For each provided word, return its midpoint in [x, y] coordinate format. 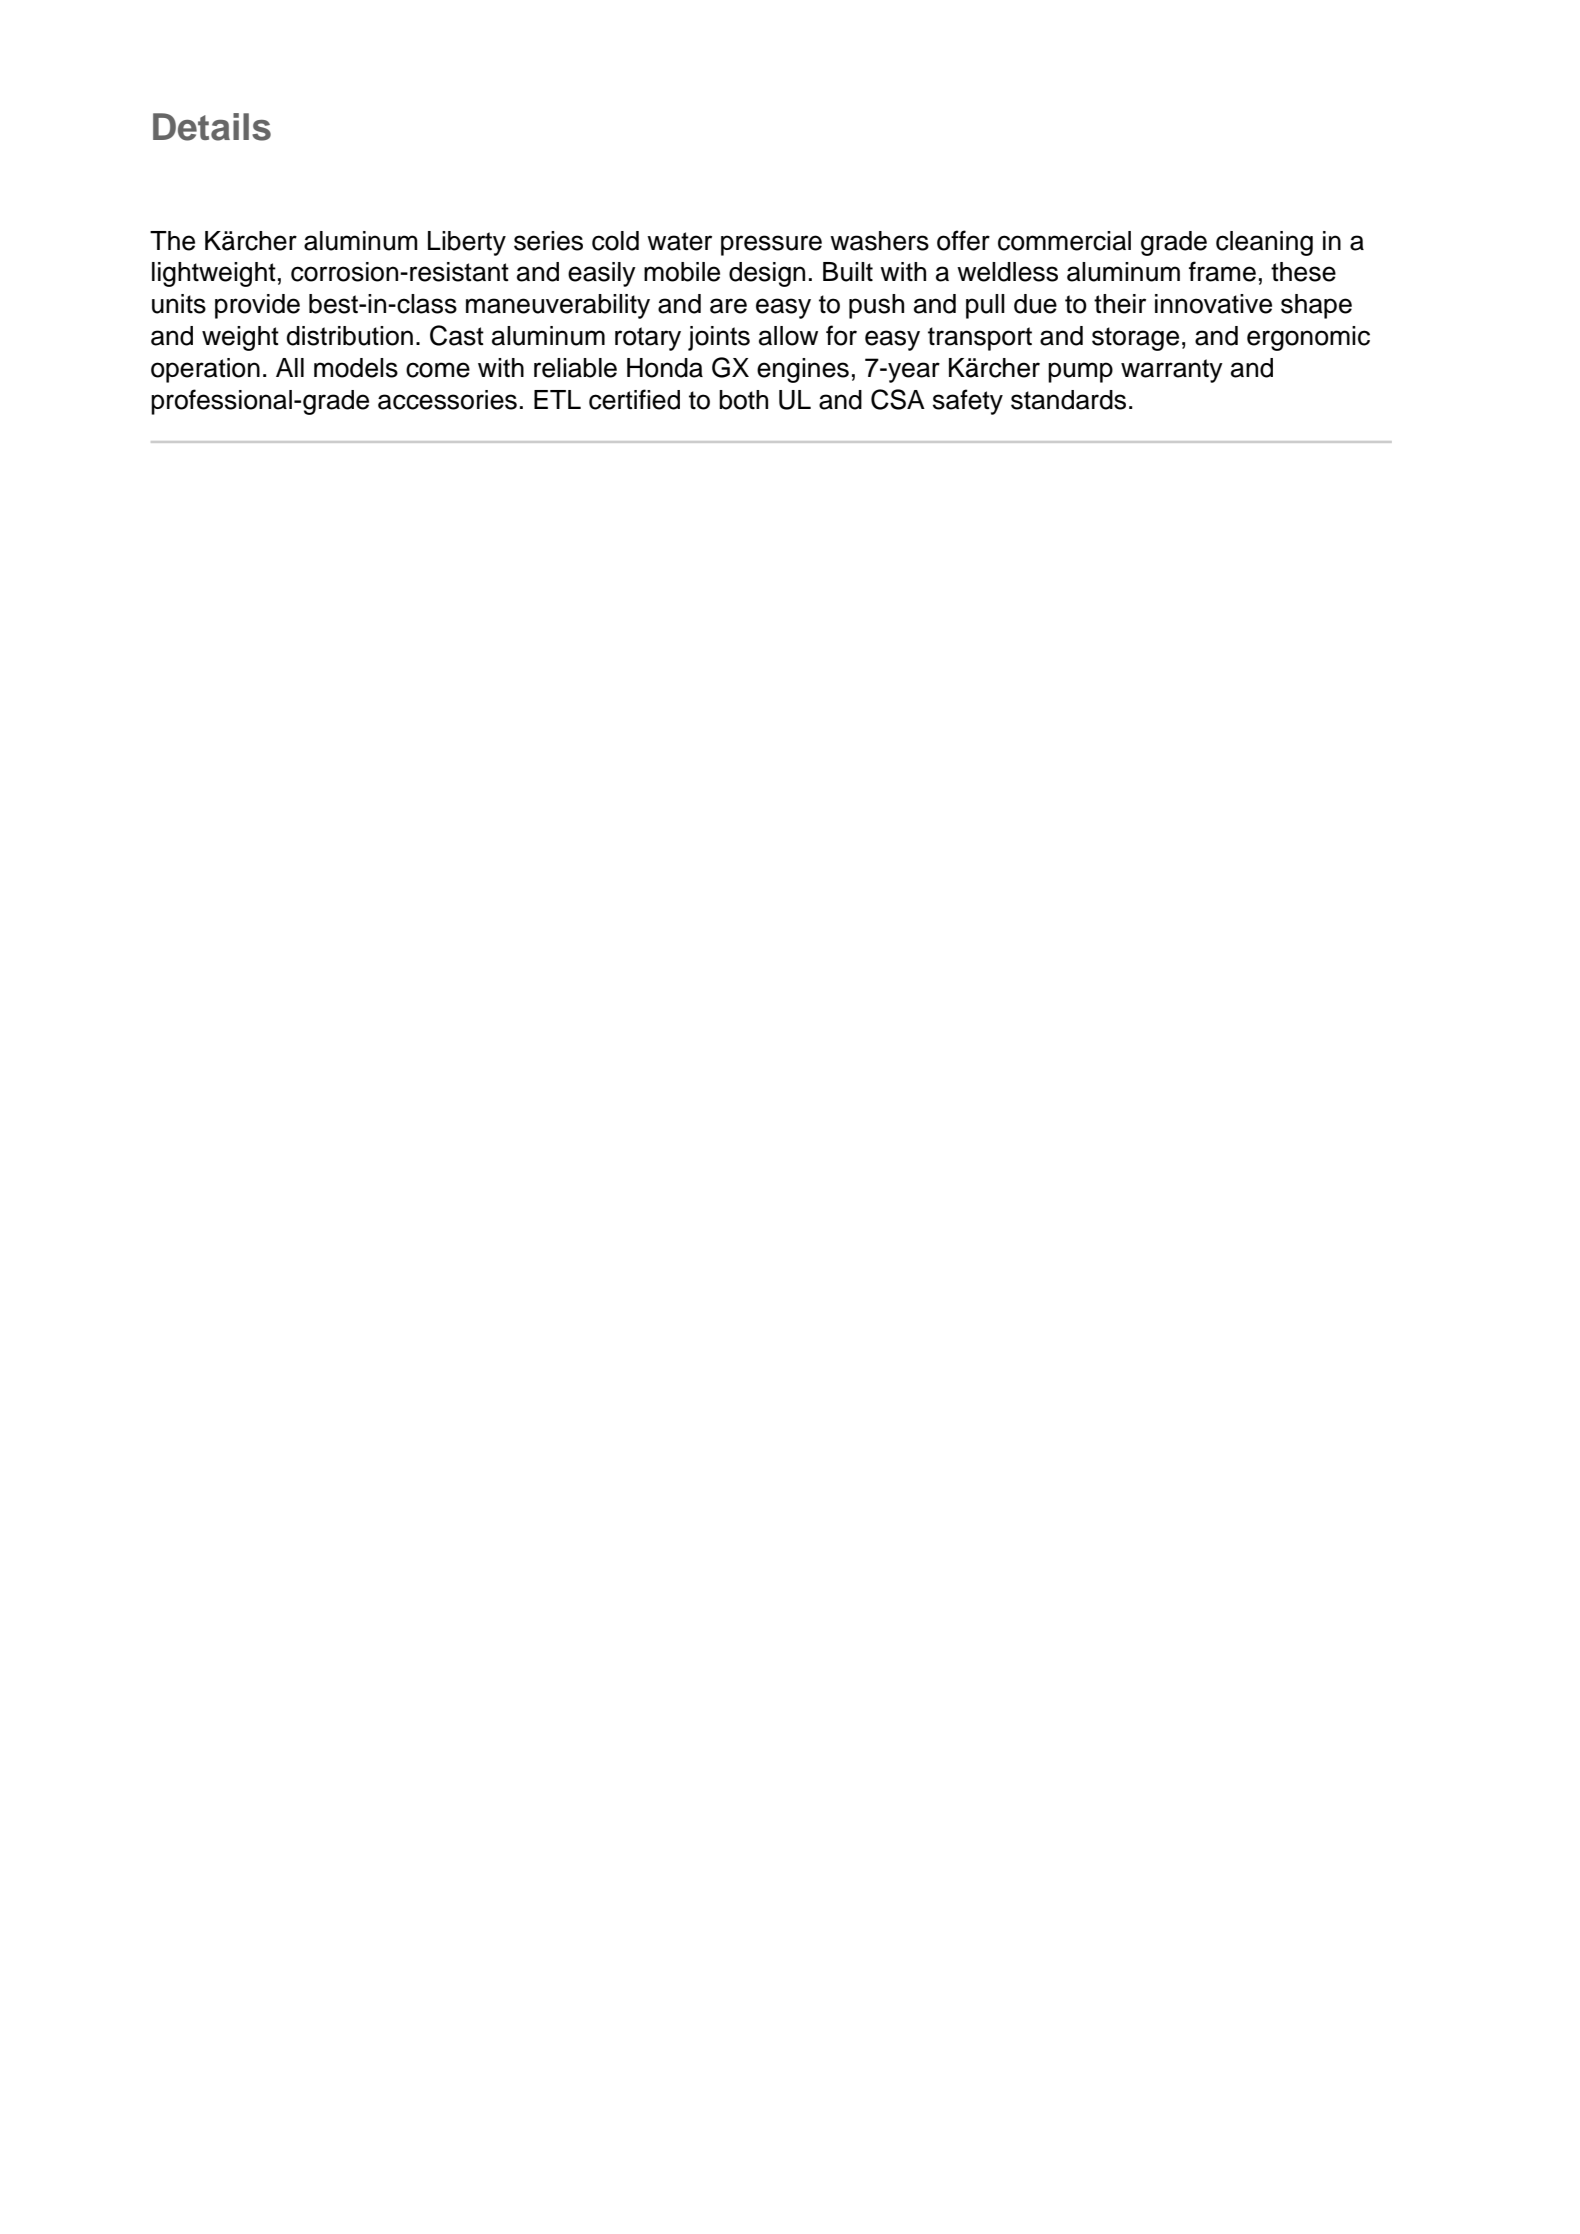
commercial [1064, 241]
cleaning [1264, 243]
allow [788, 336]
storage [1135, 339]
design [767, 274]
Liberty [467, 243]
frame [1222, 271]
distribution [350, 336]
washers [879, 241]
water [679, 241]
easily [602, 274]
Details [212, 127]
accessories [447, 400]
